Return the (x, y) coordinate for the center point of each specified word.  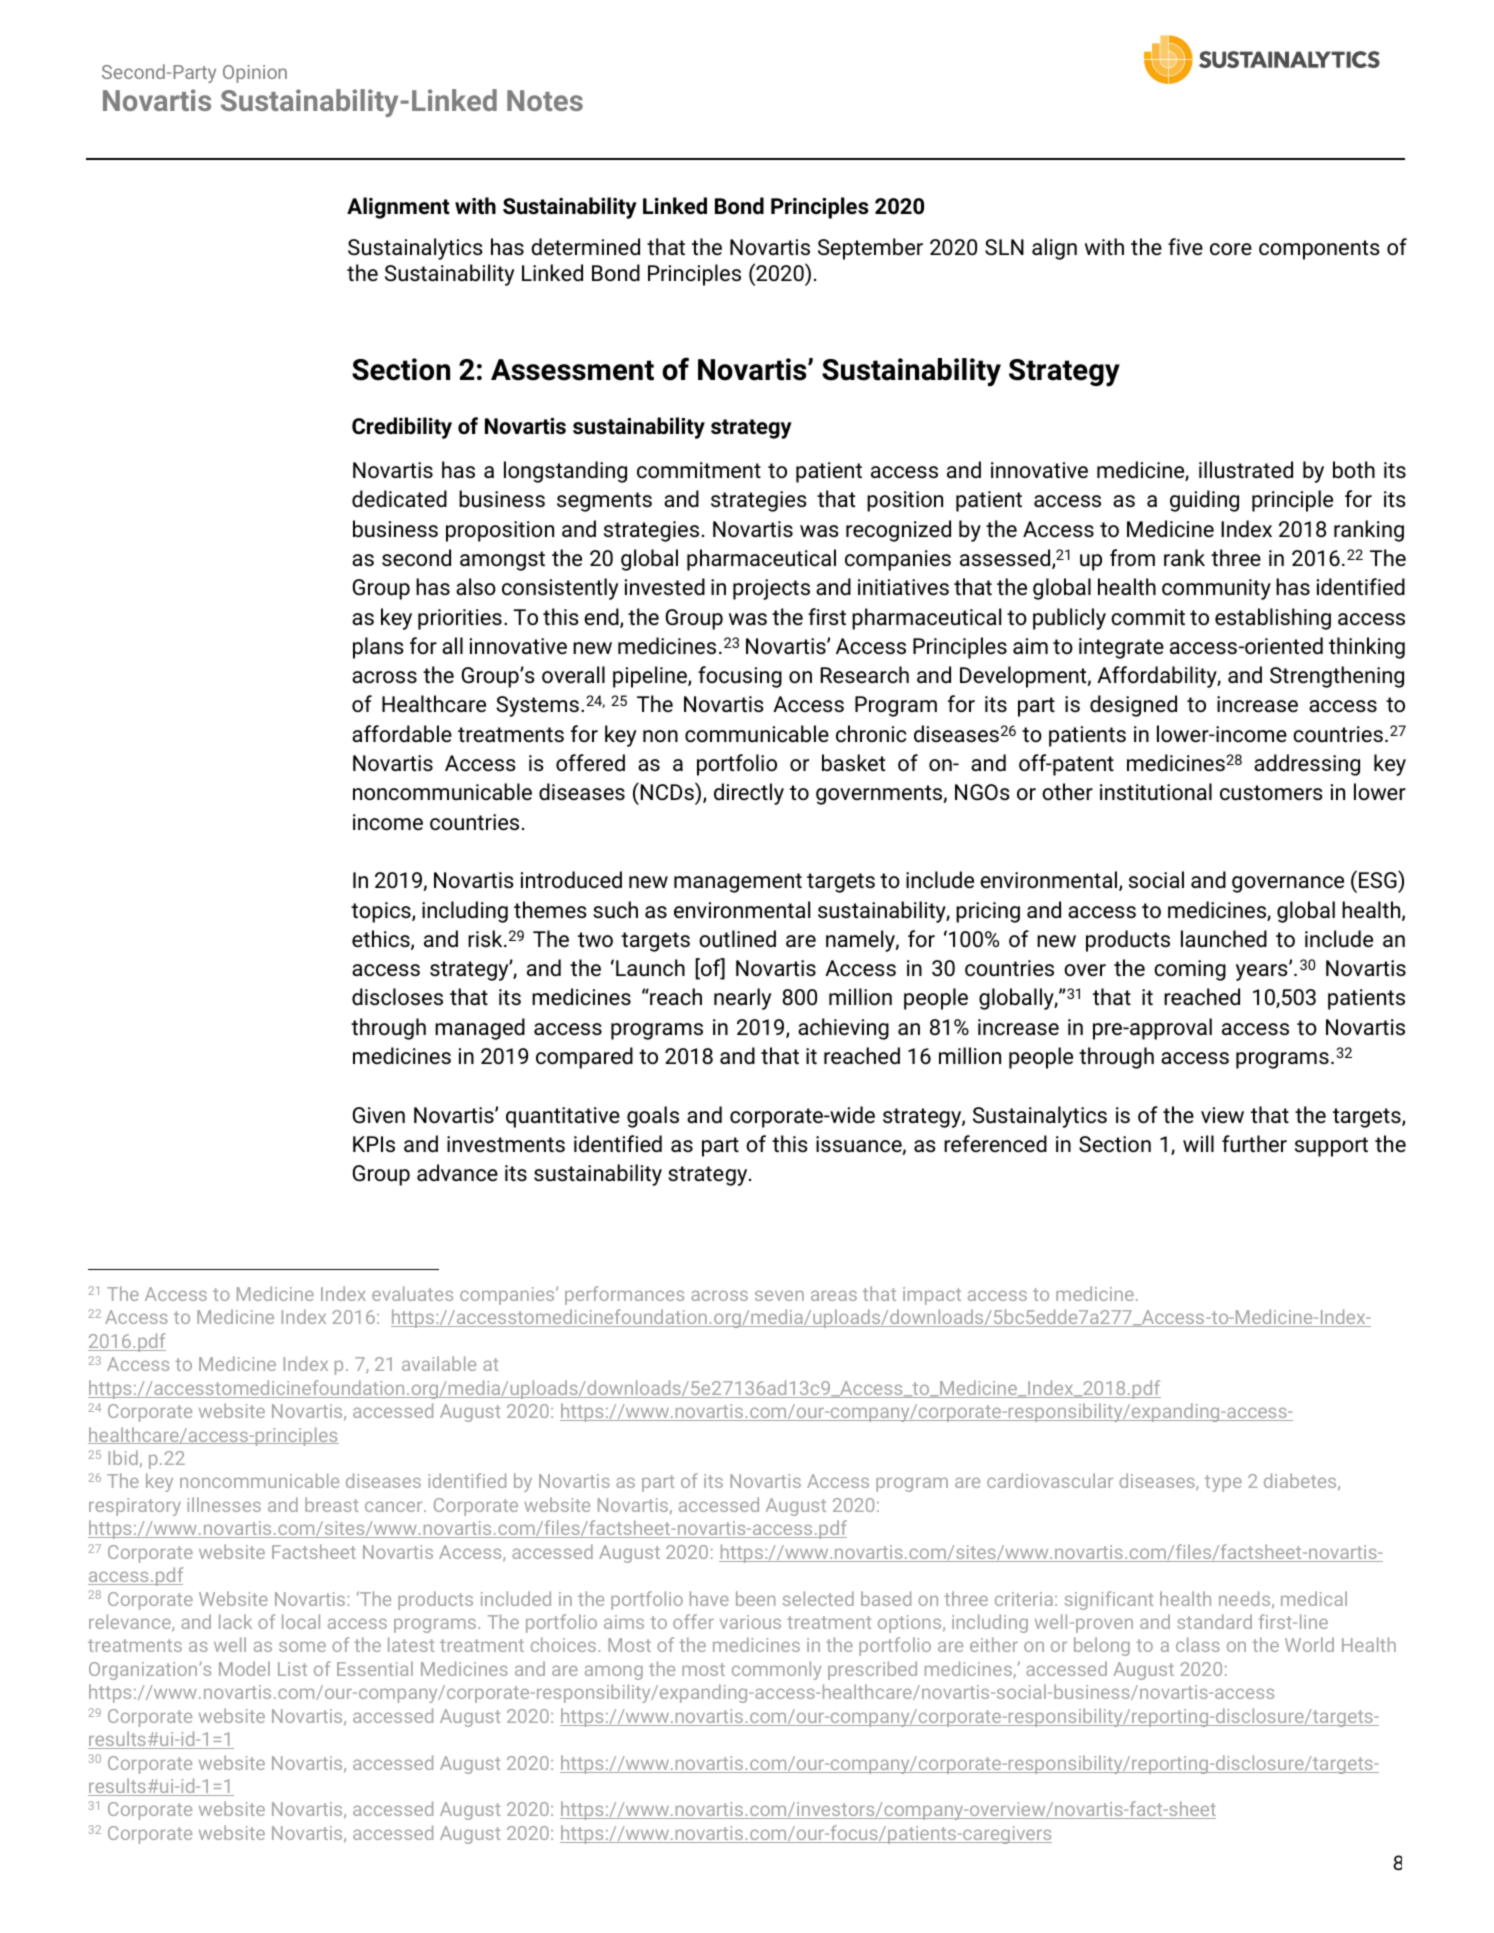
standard (1214, 1621)
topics (382, 912)
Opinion (255, 74)
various (750, 1622)
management (738, 883)
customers (1271, 793)
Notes (545, 100)
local (301, 1621)
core (1231, 249)
